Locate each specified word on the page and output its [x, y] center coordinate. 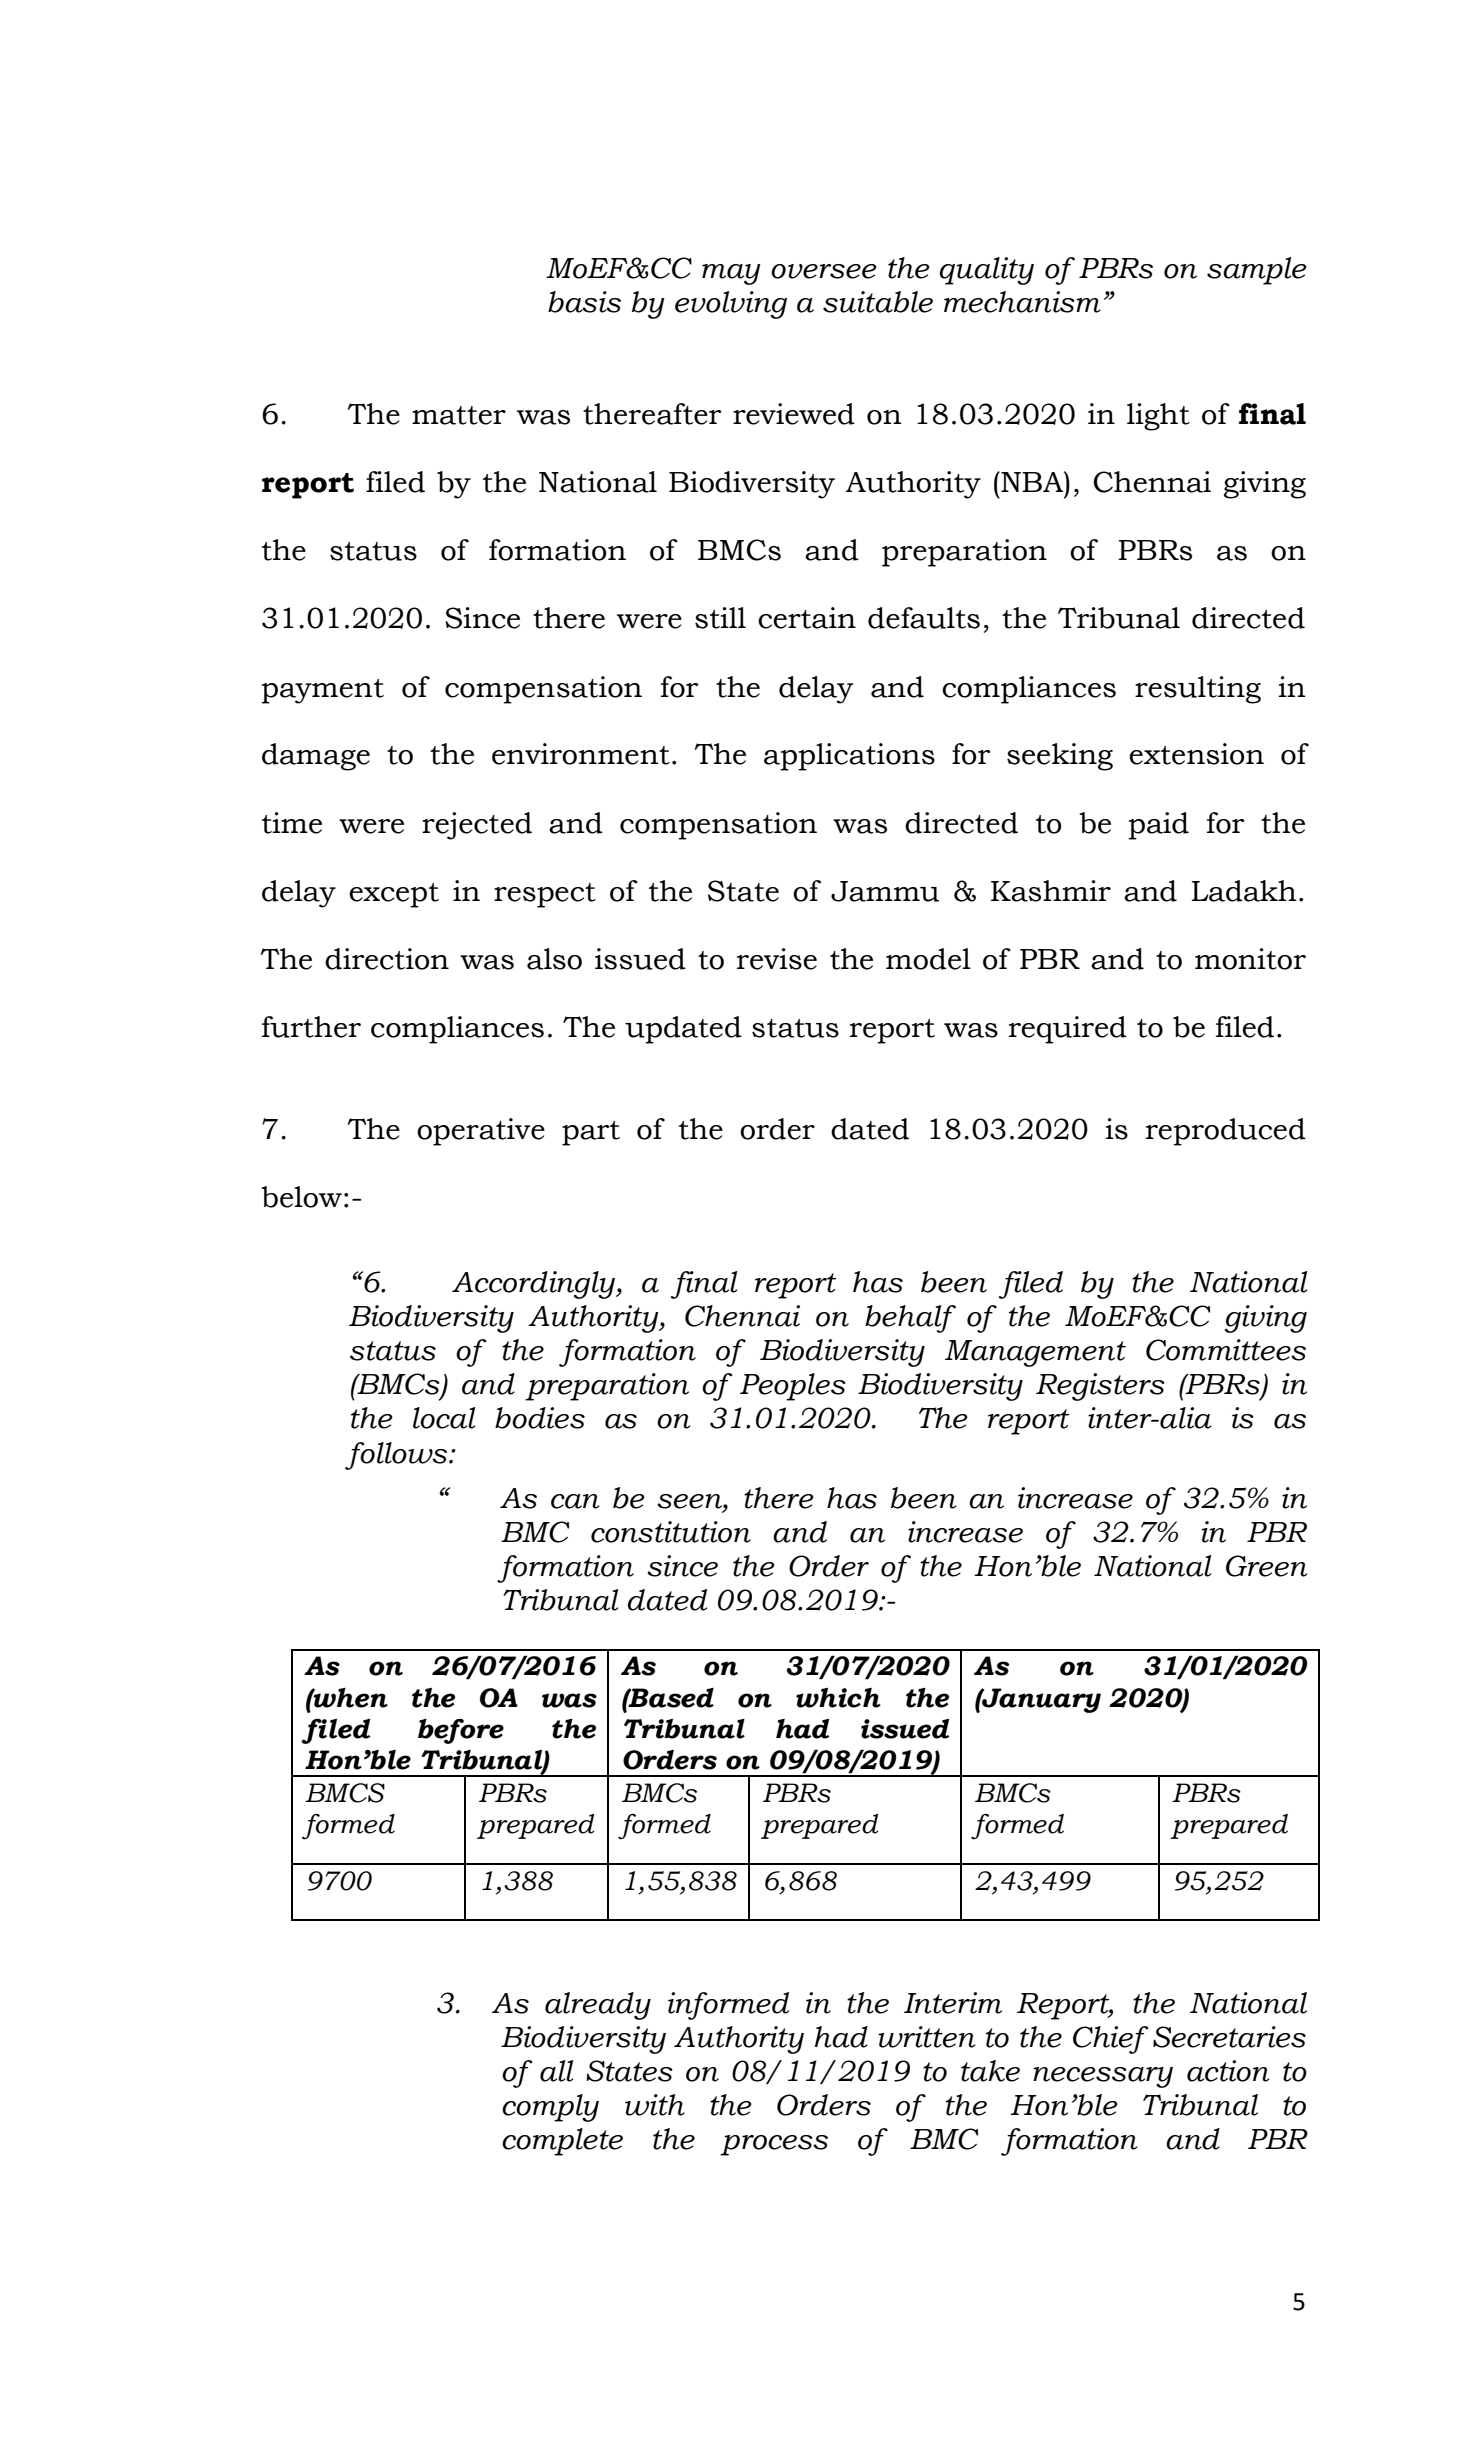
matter [459, 415]
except [394, 895]
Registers [1100, 1387]
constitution [671, 1532]
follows [397, 1456]
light [1158, 417]
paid [1158, 826]
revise [777, 959]
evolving [731, 305]
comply [550, 2108]
